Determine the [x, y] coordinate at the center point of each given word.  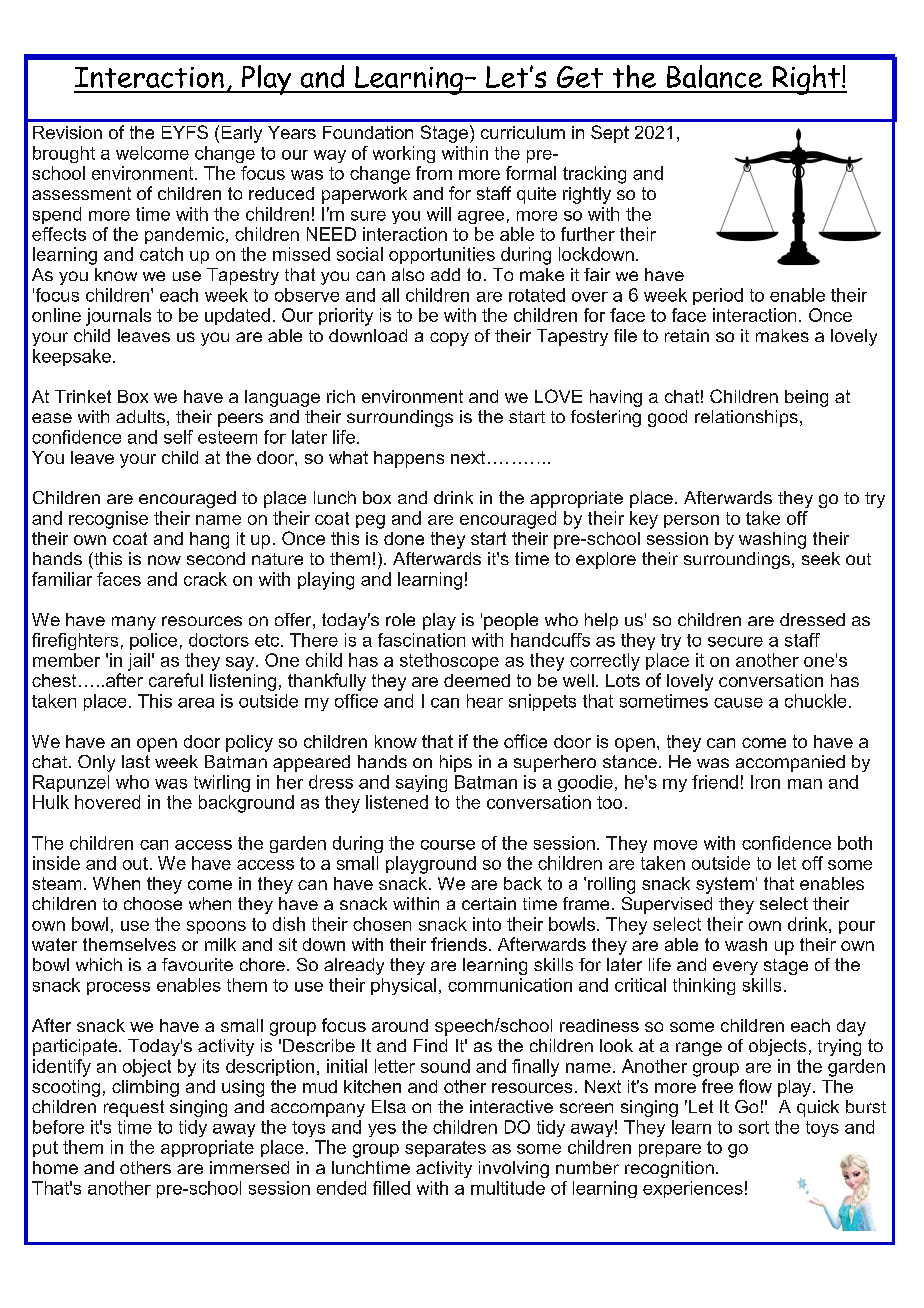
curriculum [523, 132]
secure [735, 642]
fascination [421, 640]
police [153, 641]
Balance [714, 76]
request [134, 1108]
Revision [67, 132]
